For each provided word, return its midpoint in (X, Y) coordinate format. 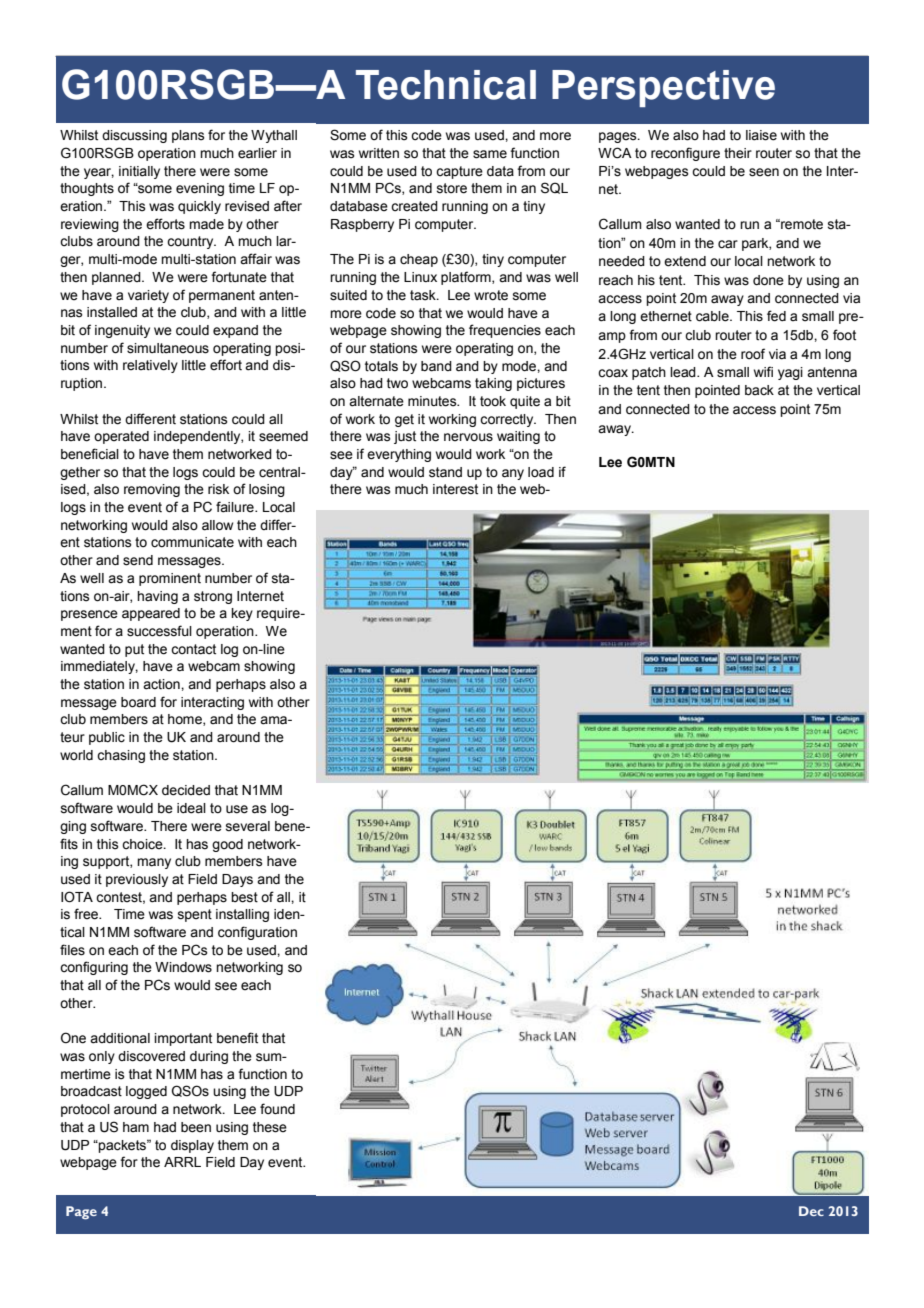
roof (753, 354)
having (157, 597)
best (244, 897)
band (436, 366)
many (154, 863)
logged (146, 1092)
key (242, 614)
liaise (761, 135)
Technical (446, 85)
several (248, 826)
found (277, 1108)
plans (188, 136)
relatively (150, 366)
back (759, 390)
